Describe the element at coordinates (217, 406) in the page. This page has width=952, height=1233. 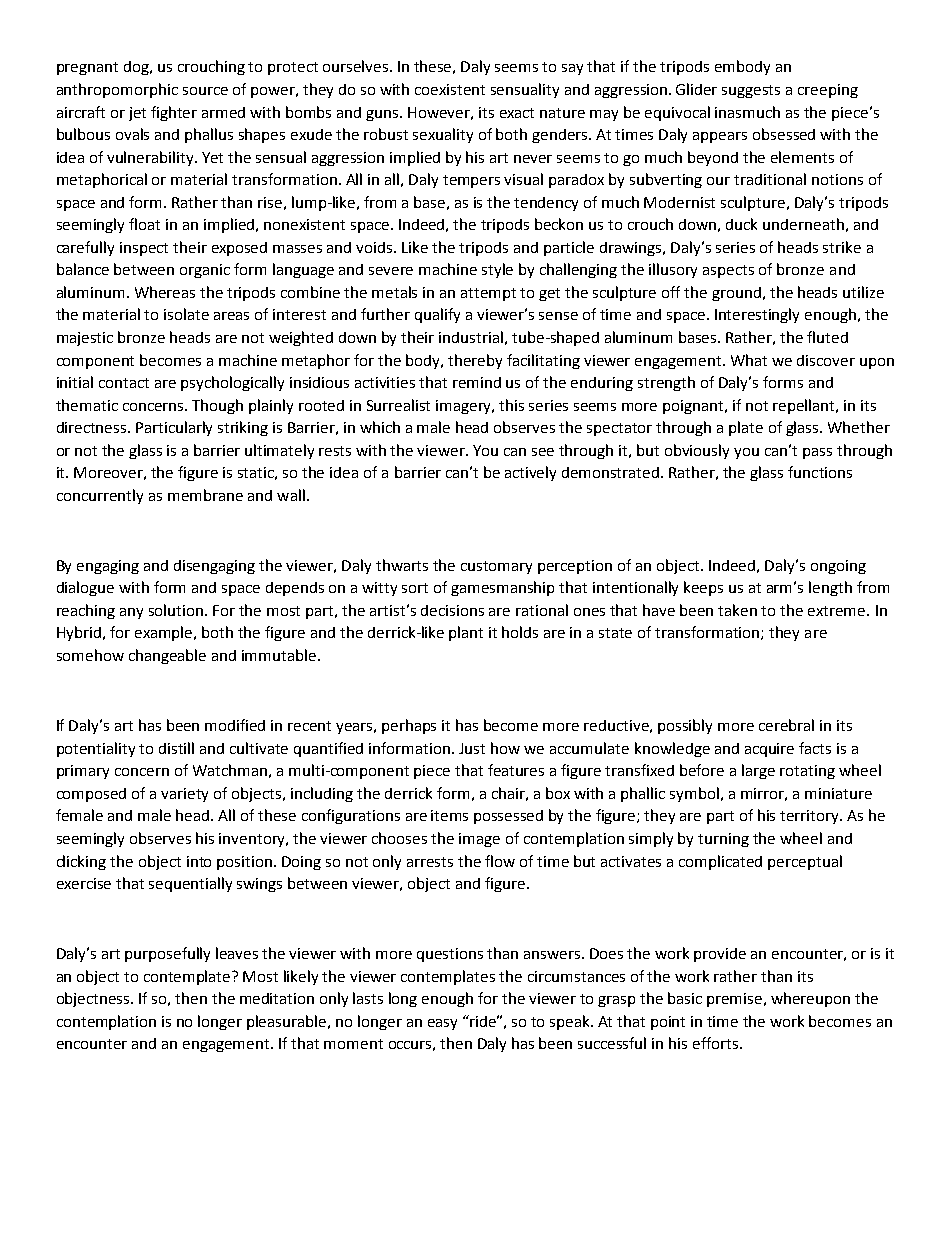
I see `Though` at that location.
